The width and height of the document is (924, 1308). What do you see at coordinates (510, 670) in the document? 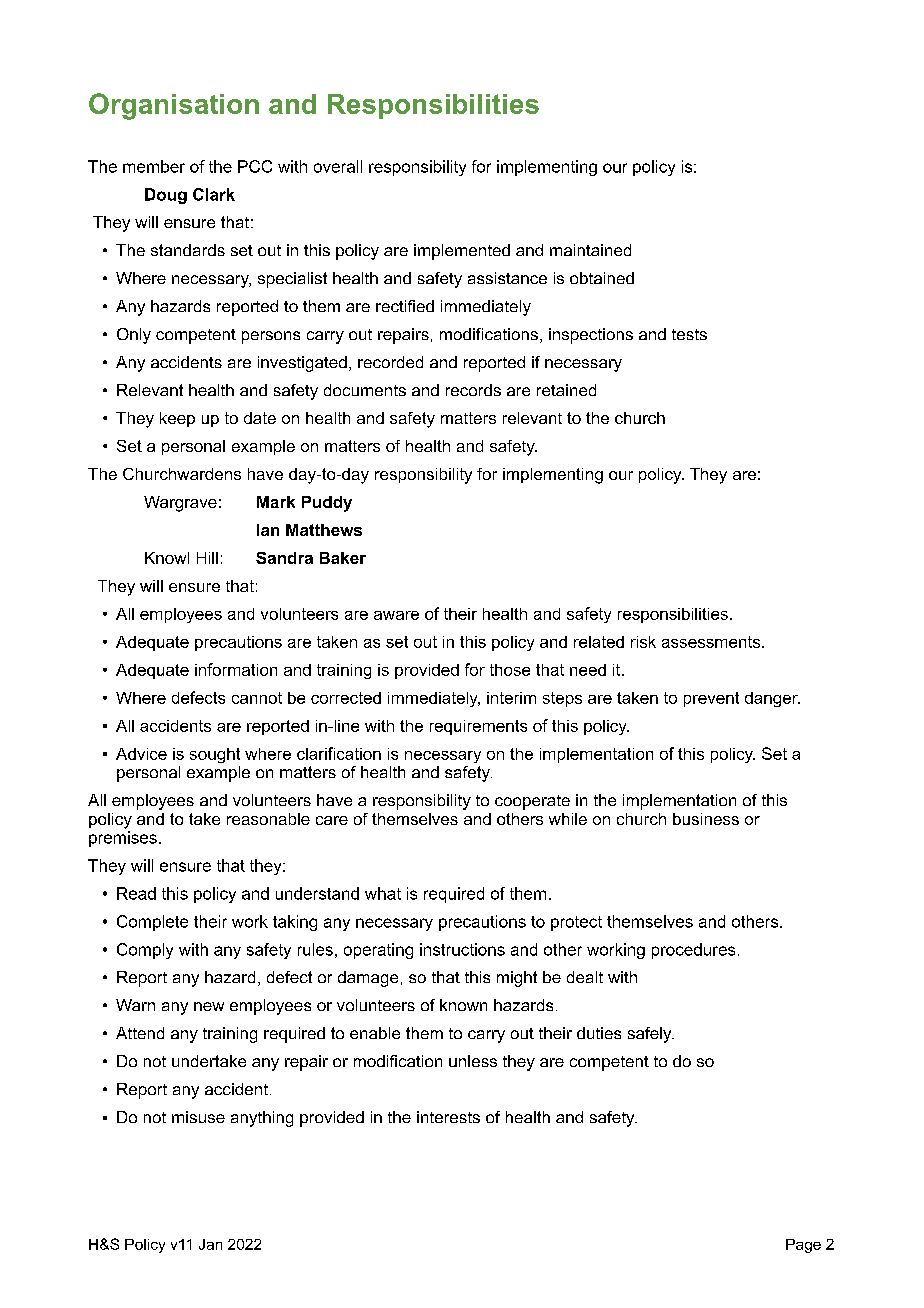
I see `those` at bounding box center [510, 670].
